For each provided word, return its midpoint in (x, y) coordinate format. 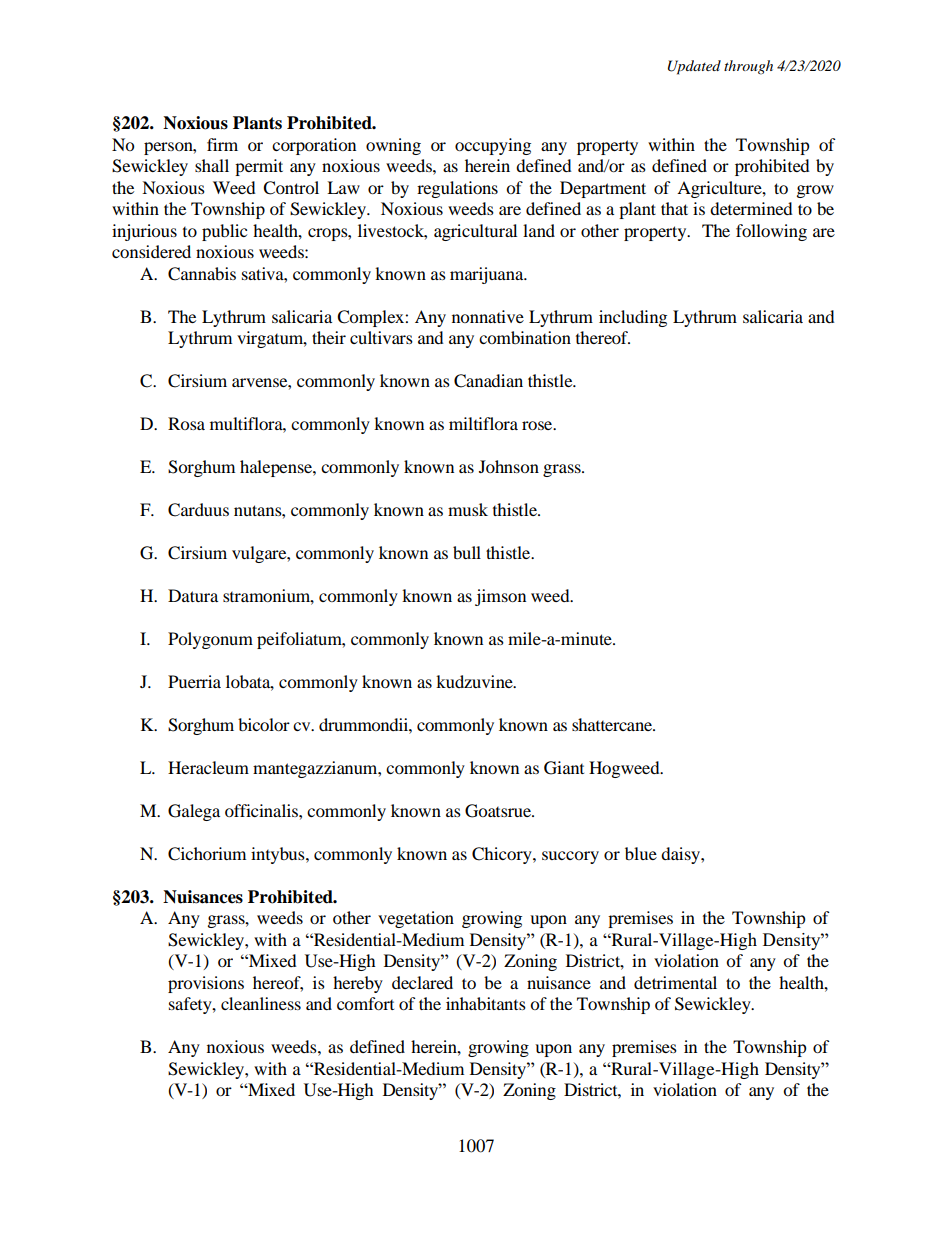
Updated (694, 67)
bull (467, 552)
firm (222, 144)
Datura (193, 595)
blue (641, 853)
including (633, 318)
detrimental (675, 982)
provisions (206, 984)
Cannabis (202, 274)
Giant (564, 768)
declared (422, 982)
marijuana (488, 275)
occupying (493, 146)
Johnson (509, 466)
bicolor (264, 724)
